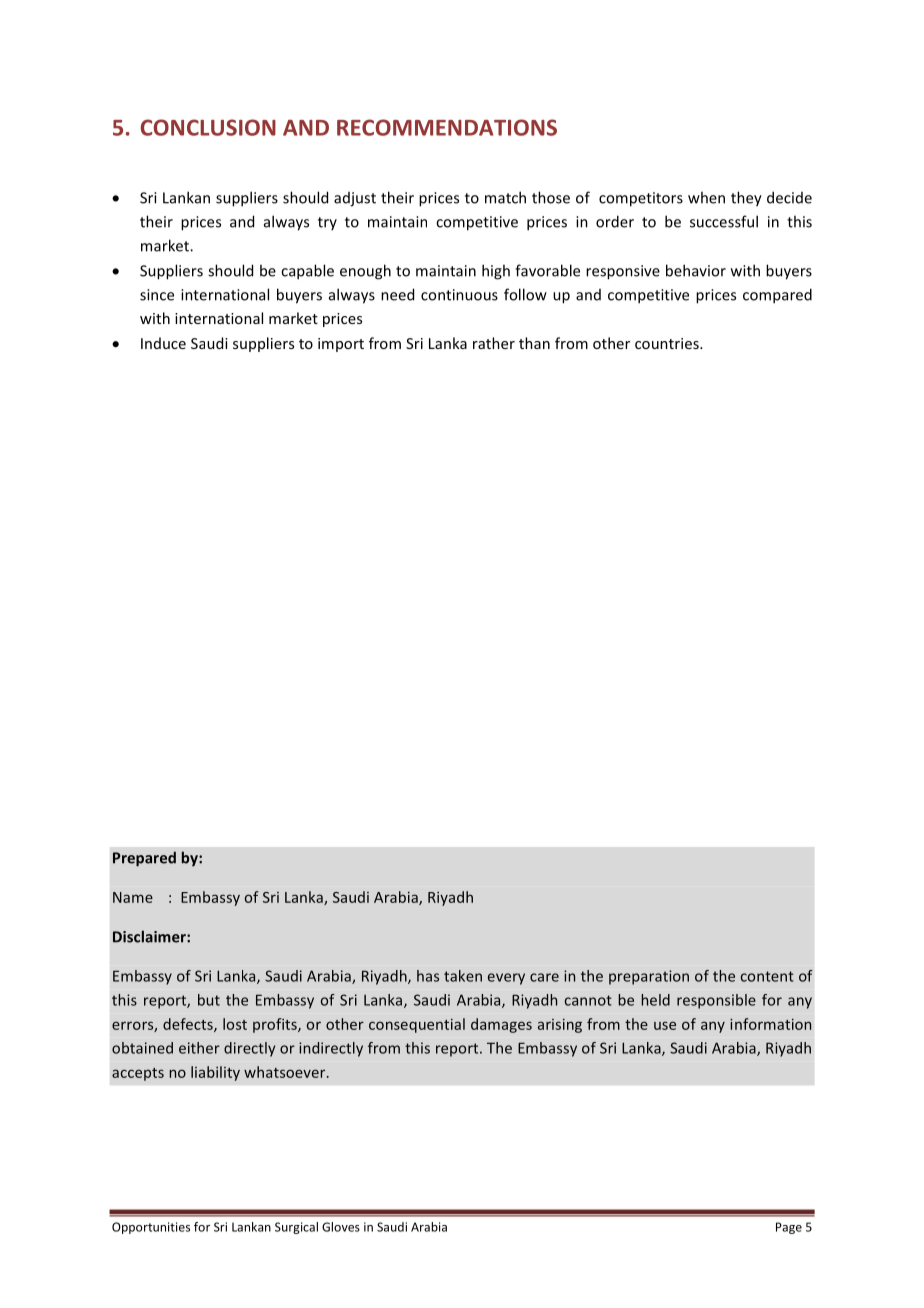  Describe the element at coordinates (163, 343) in the page. I see `Induce` at that location.
